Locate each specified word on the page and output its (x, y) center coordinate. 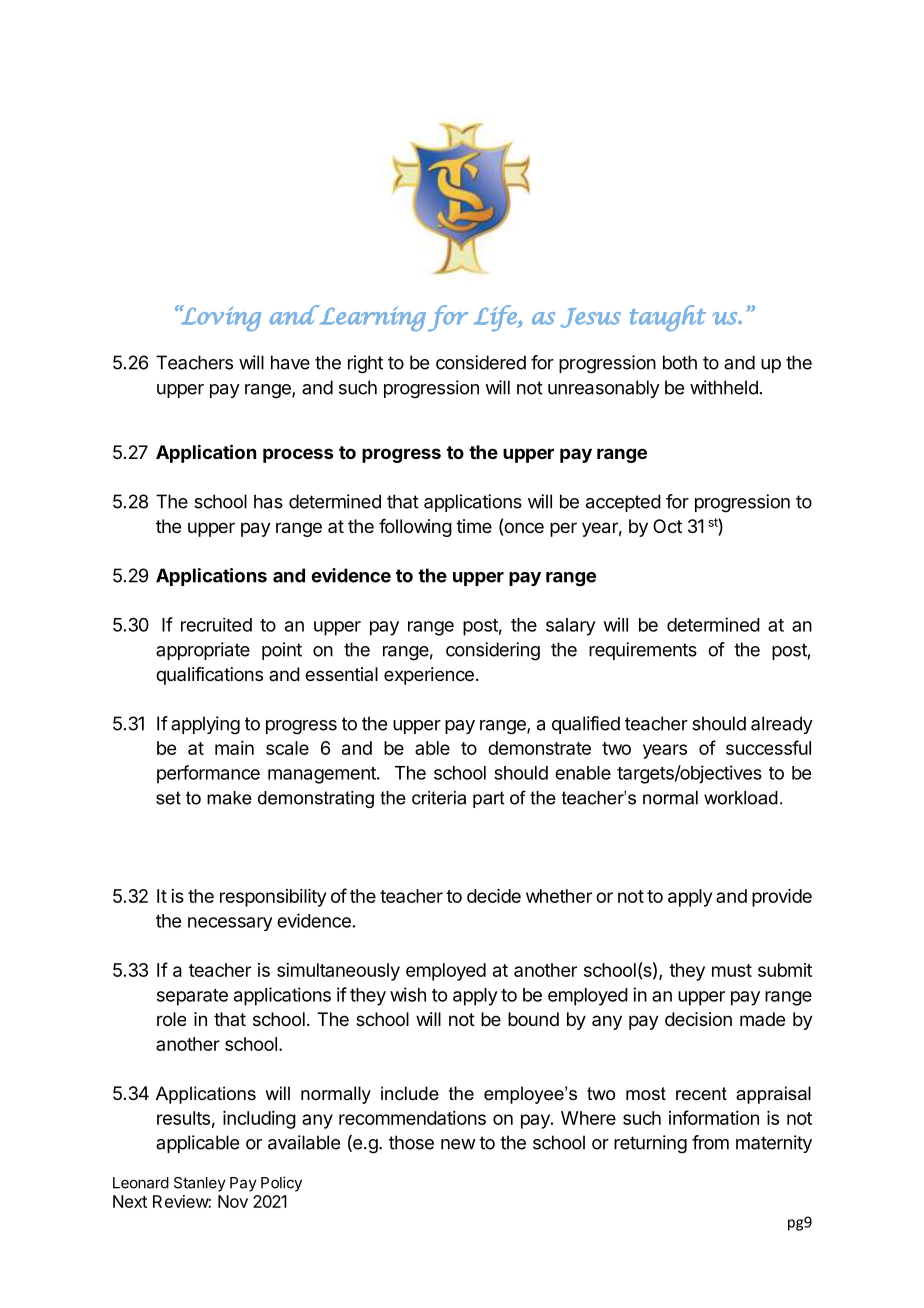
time (474, 526)
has (268, 501)
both (680, 362)
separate (192, 997)
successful (768, 747)
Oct (667, 526)
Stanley (200, 1184)
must (732, 970)
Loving (220, 318)
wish (408, 994)
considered (481, 362)
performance (208, 774)
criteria (439, 798)
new (458, 1144)
